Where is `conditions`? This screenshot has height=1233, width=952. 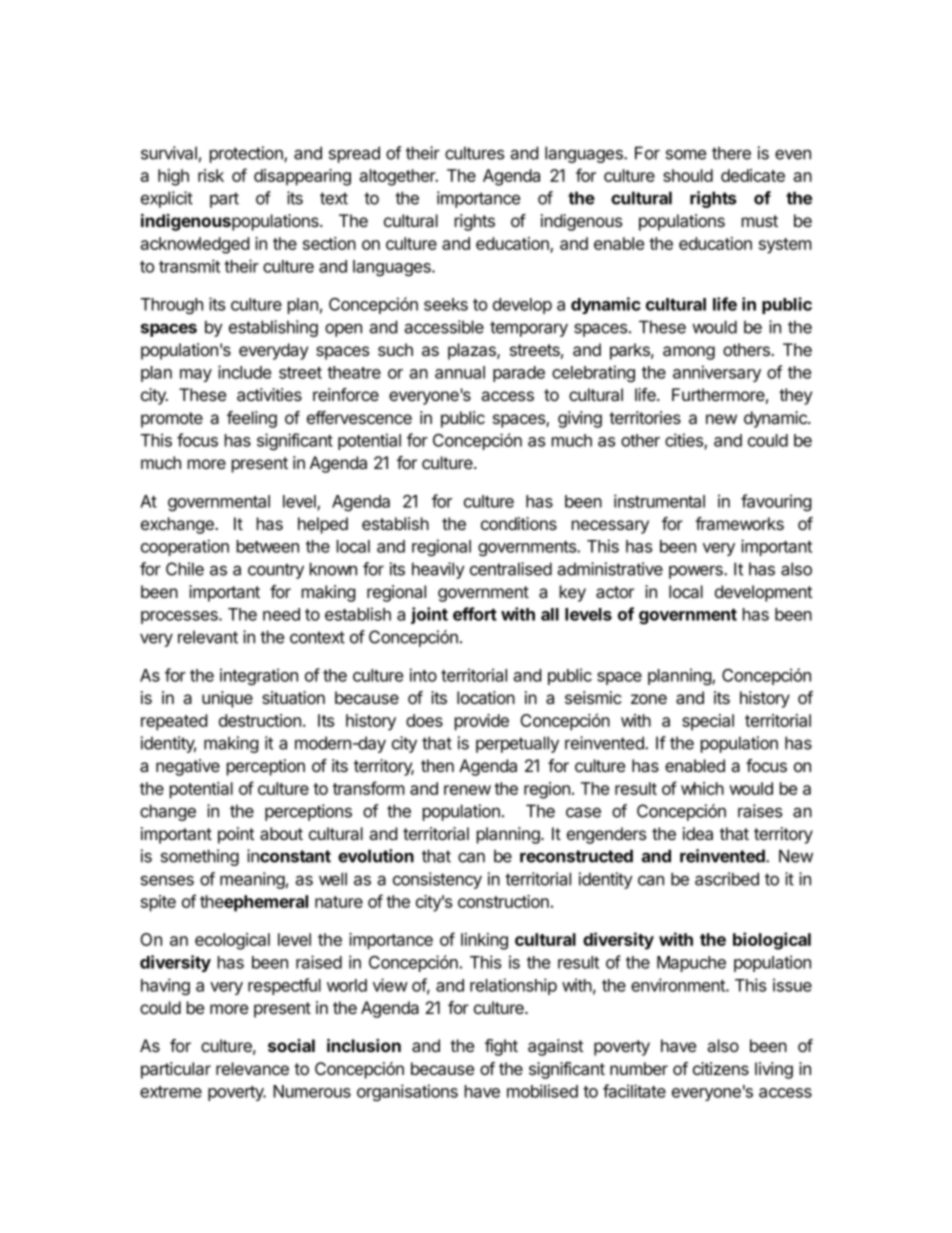
conditions is located at coordinates (519, 523).
